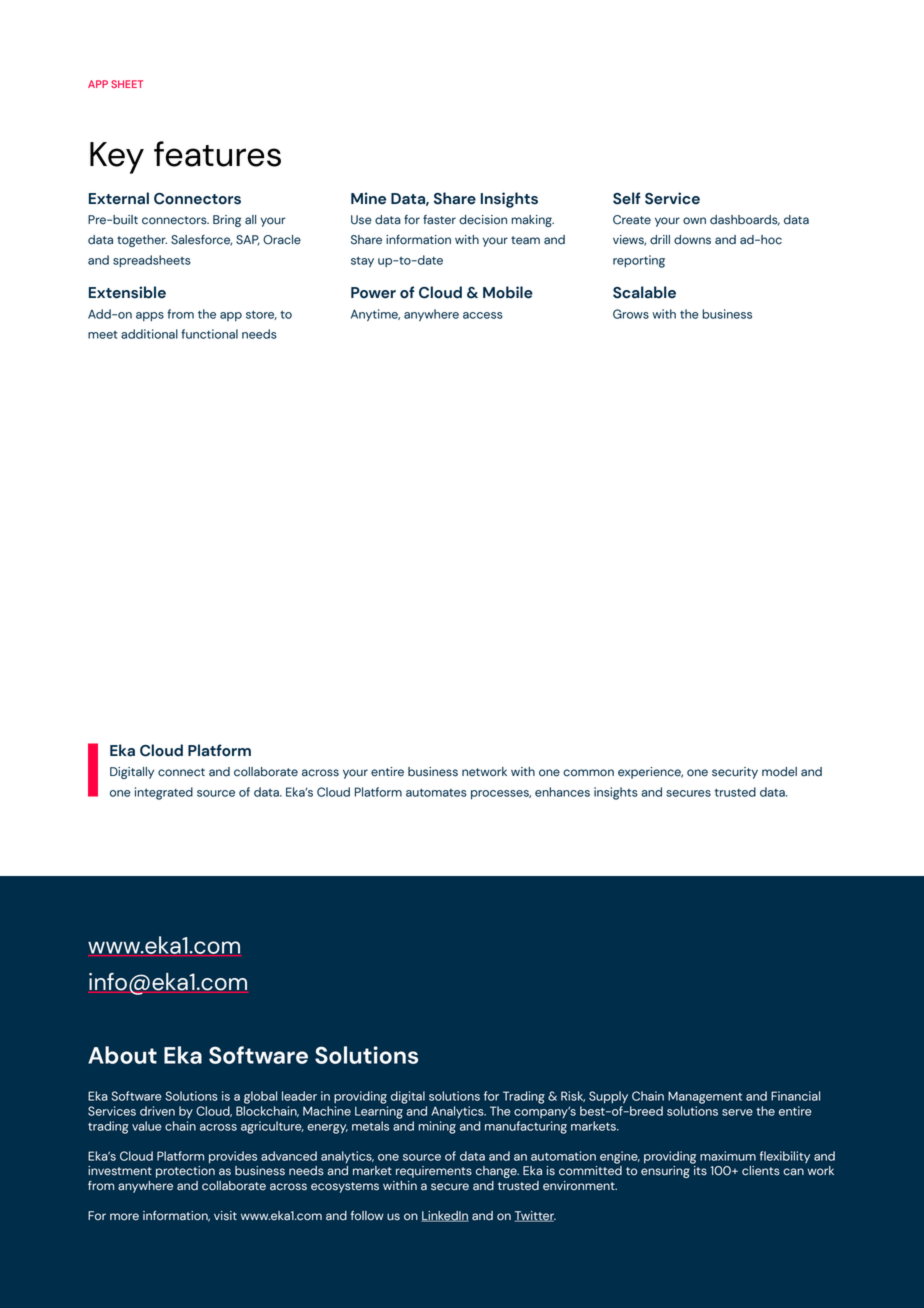 The height and width of the screenshot is (1308, 924). What do you see at coordinates (436, 792) in the screenshot?
I see `automates` at bounding box center [436, 792].
